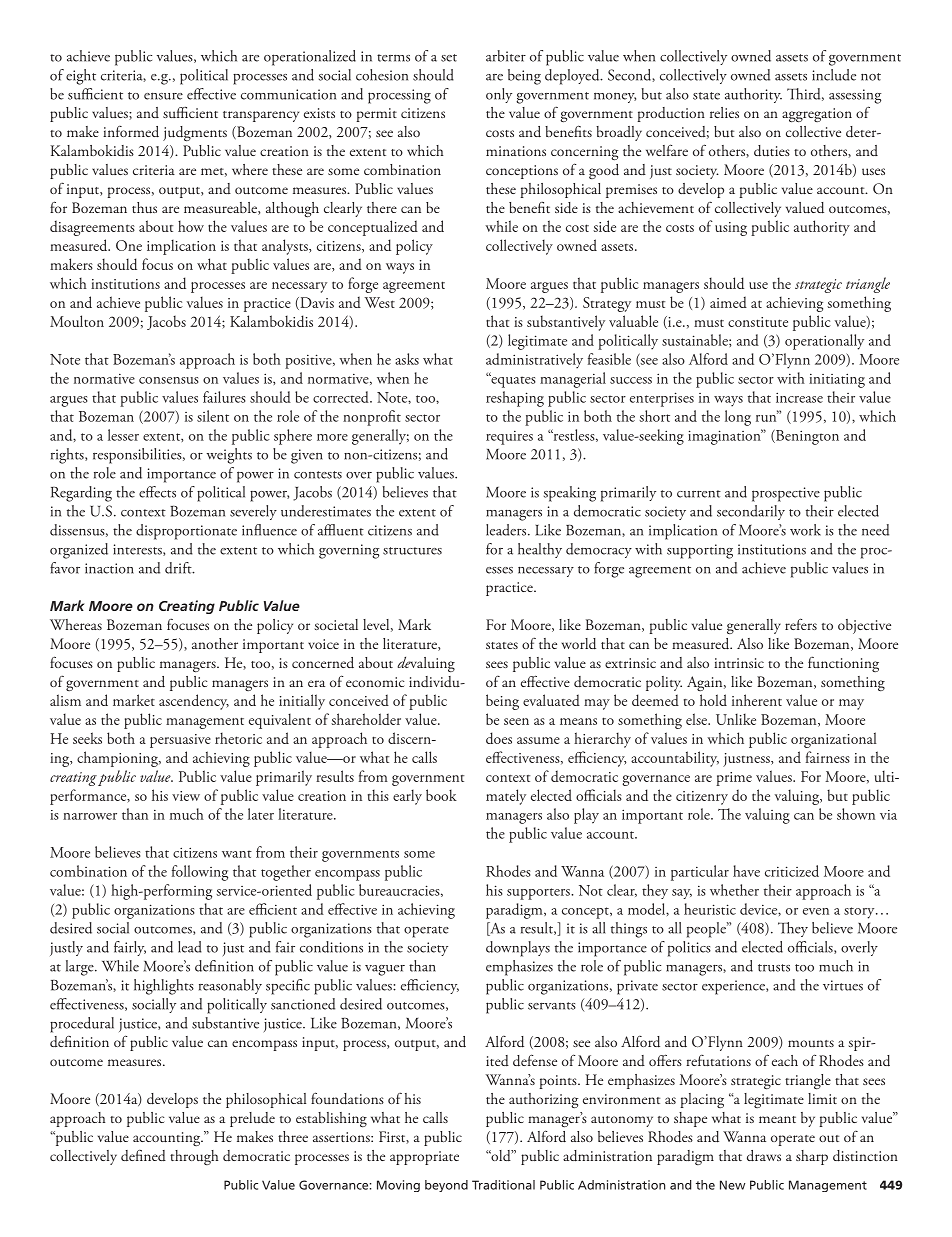  I want to click on sharp, so click(812, 1157).
